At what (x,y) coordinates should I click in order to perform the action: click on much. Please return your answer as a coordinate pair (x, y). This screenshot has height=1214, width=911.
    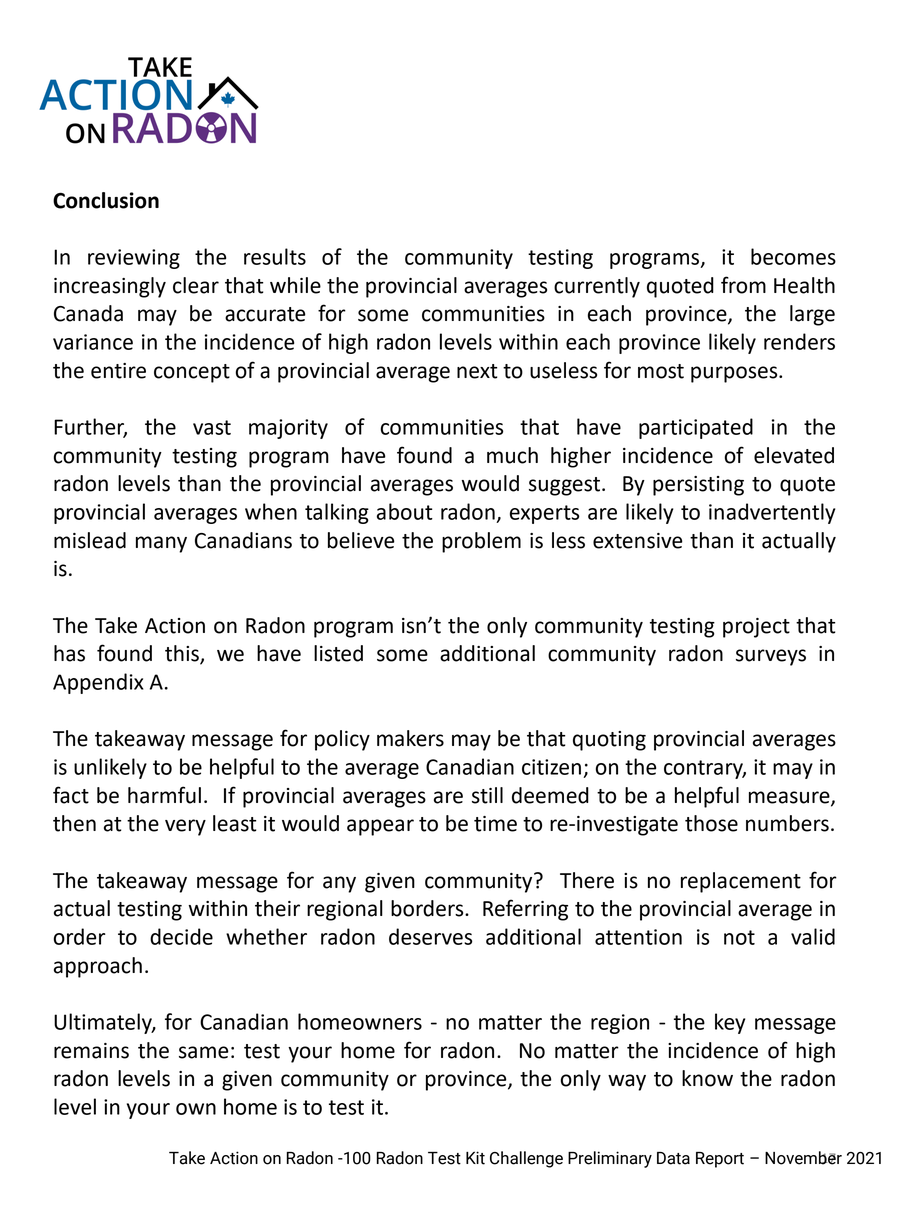
    Looking at the image, I should click on (512, 455).
